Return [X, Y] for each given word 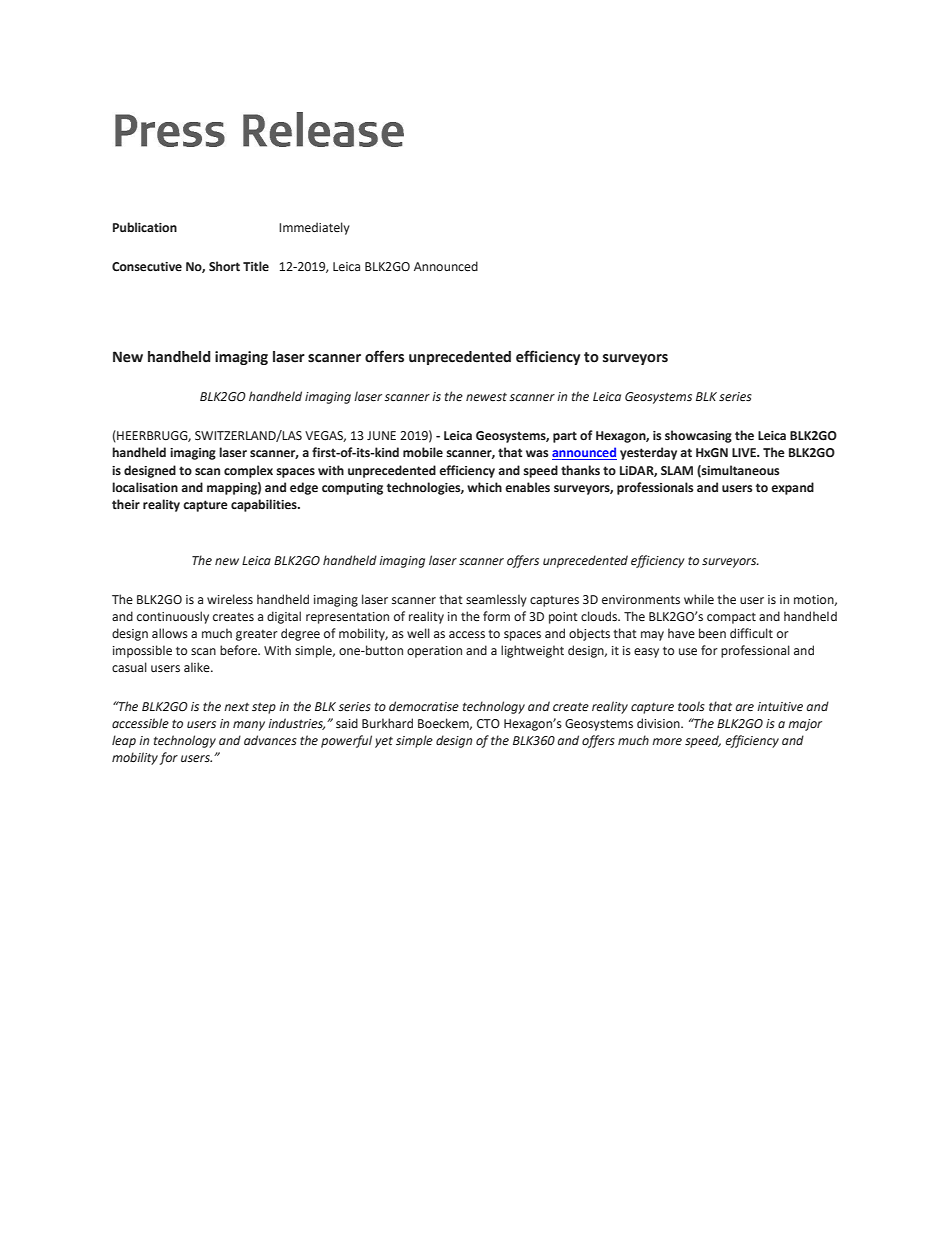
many [249, 726]
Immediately [314, 228]
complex [248, 471]
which [484, 487]
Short [224, 266]
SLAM [677, 470]
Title [256, 266]
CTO [488, 723]
